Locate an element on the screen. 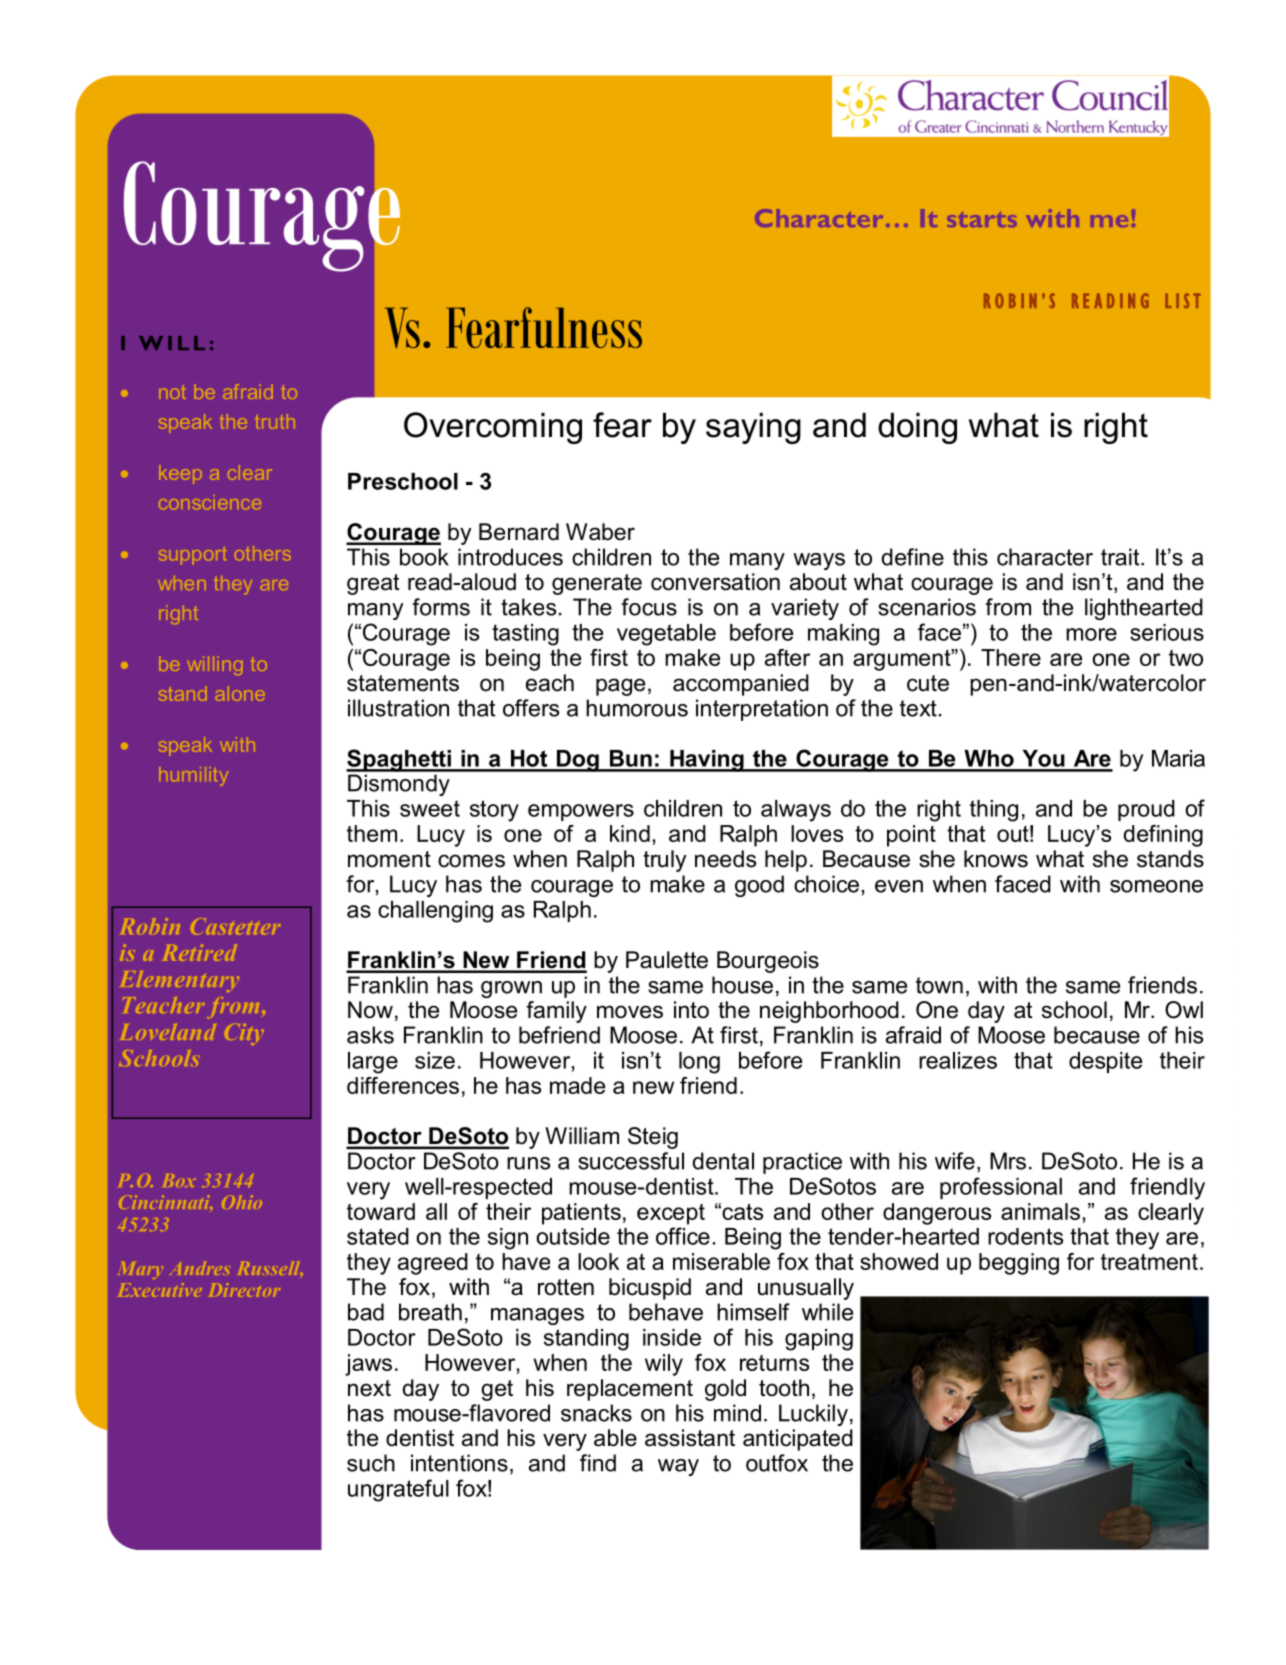 The width and height of the screenshot is (1286, 1665). Overcoming is located at coordinates (493, 428).
